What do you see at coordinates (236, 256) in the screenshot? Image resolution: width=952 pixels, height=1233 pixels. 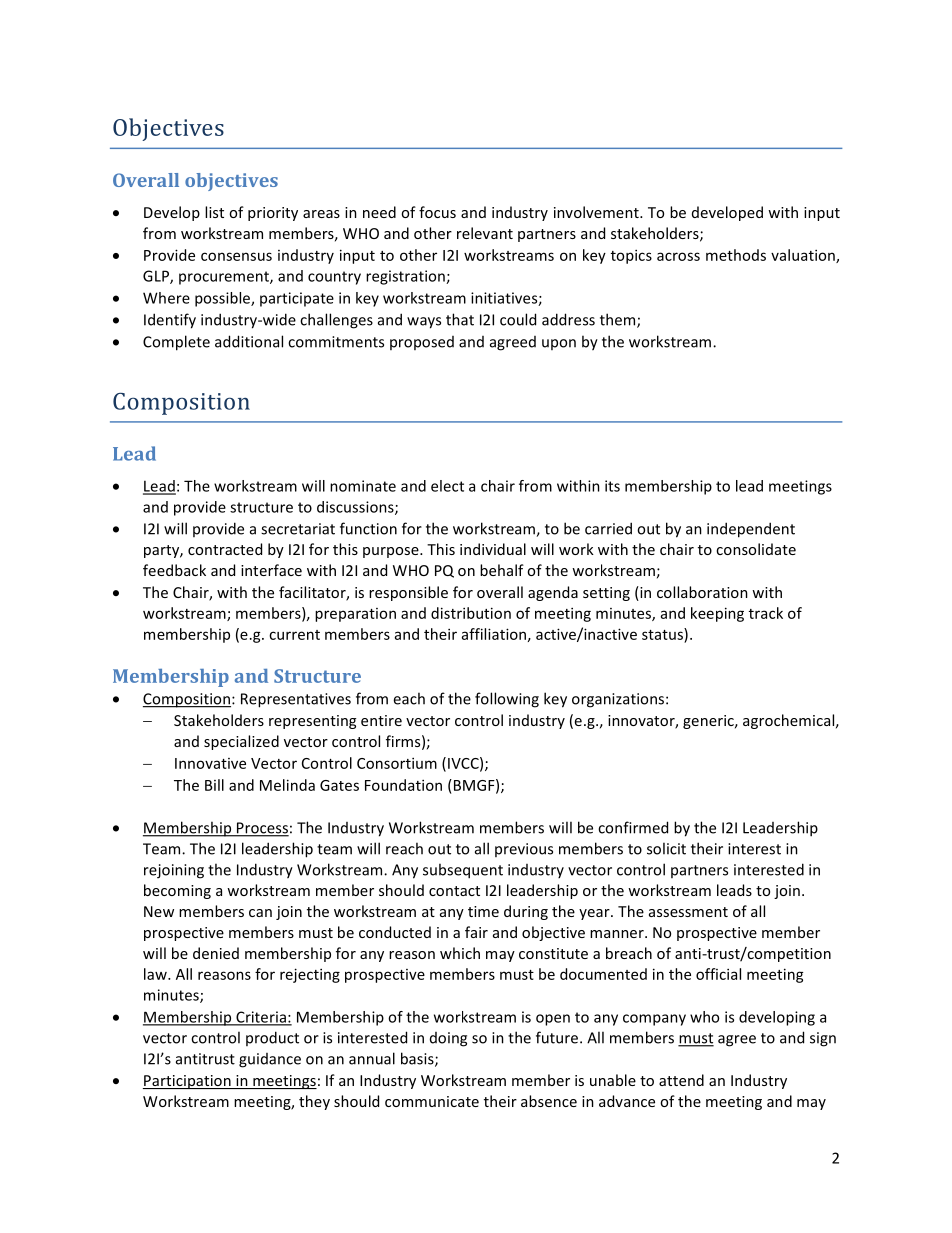 I see `consensus` at bounding box center [236, 256].
